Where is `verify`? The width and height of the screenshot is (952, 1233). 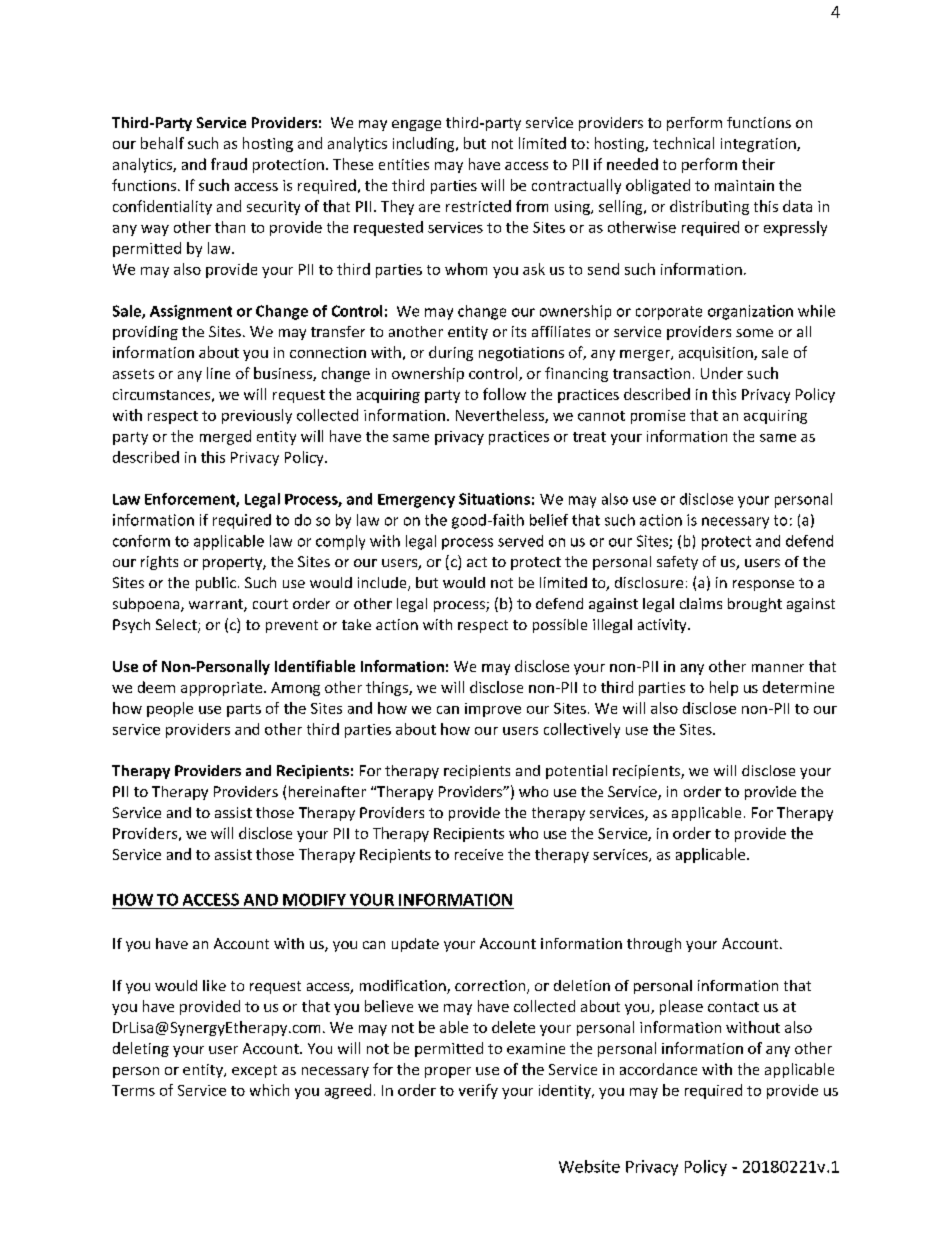
verify is located at coordinates (478, 1091).
